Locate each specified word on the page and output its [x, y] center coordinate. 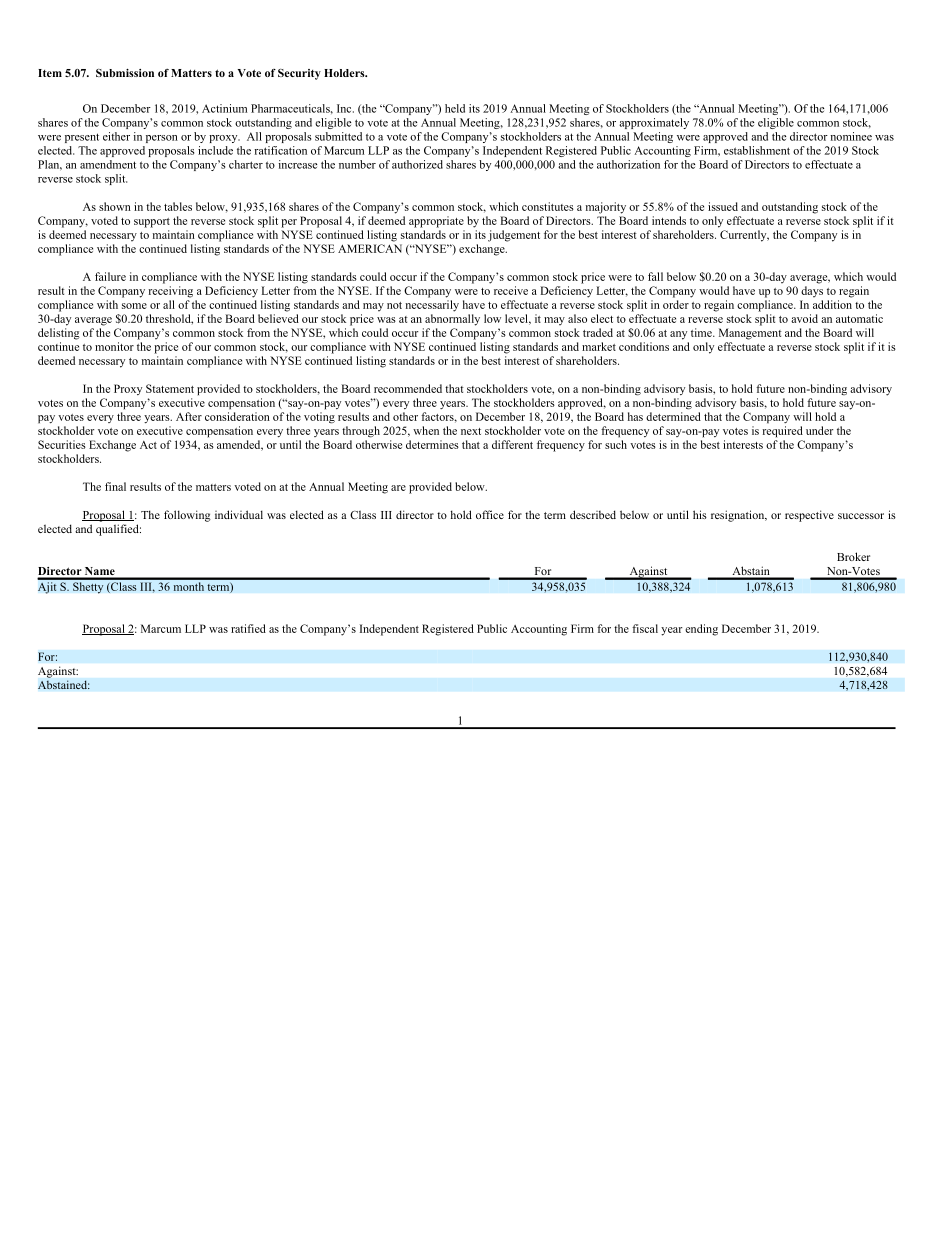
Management [750, 334]
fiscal [645, 628]
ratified [248, 628]
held [455, 108]
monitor [114, 346]
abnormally [452, 320]
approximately [654, 123]
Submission [125, 73]
